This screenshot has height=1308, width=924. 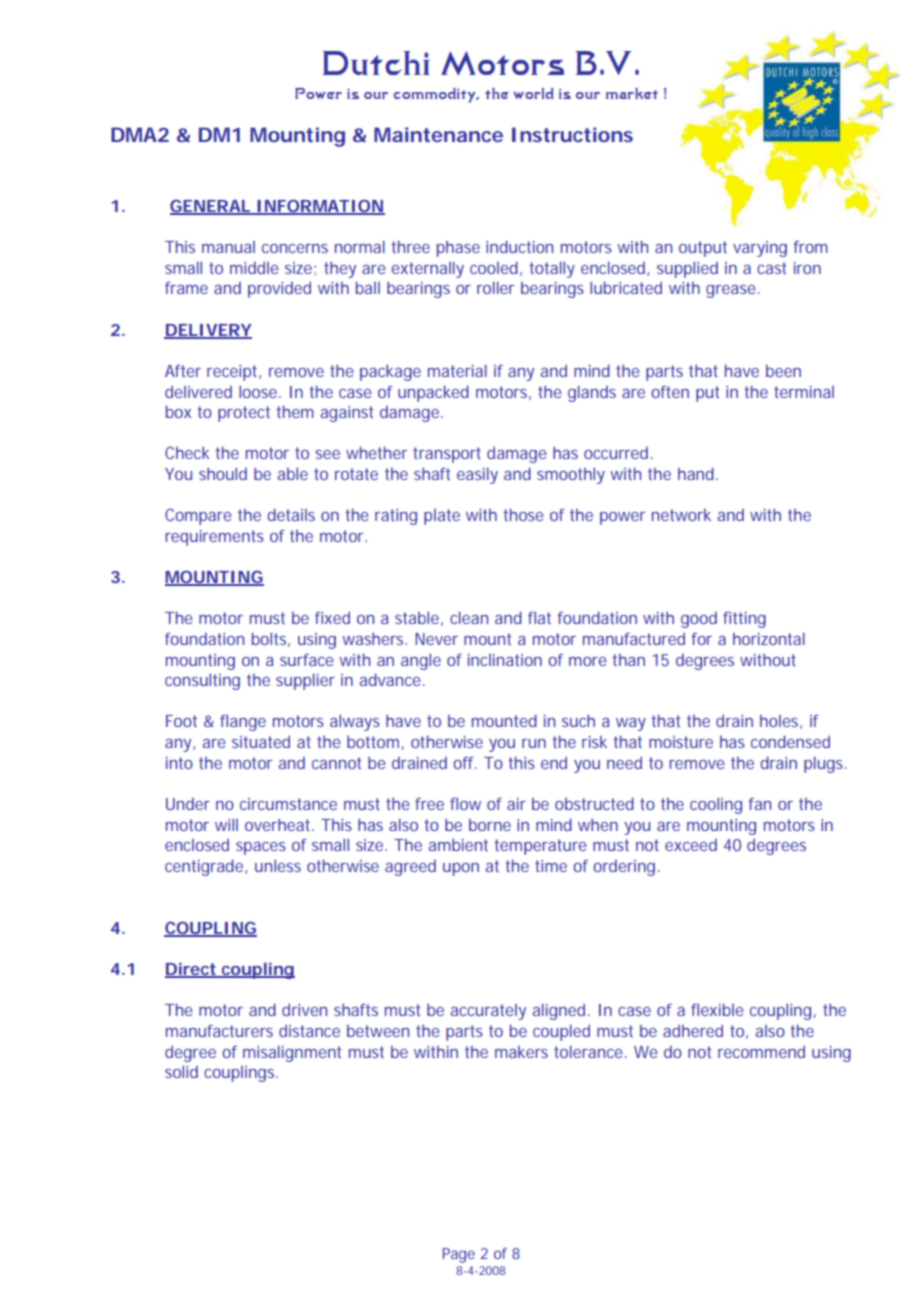 I want to click on GENERAL, so click(x=210, y=206).
